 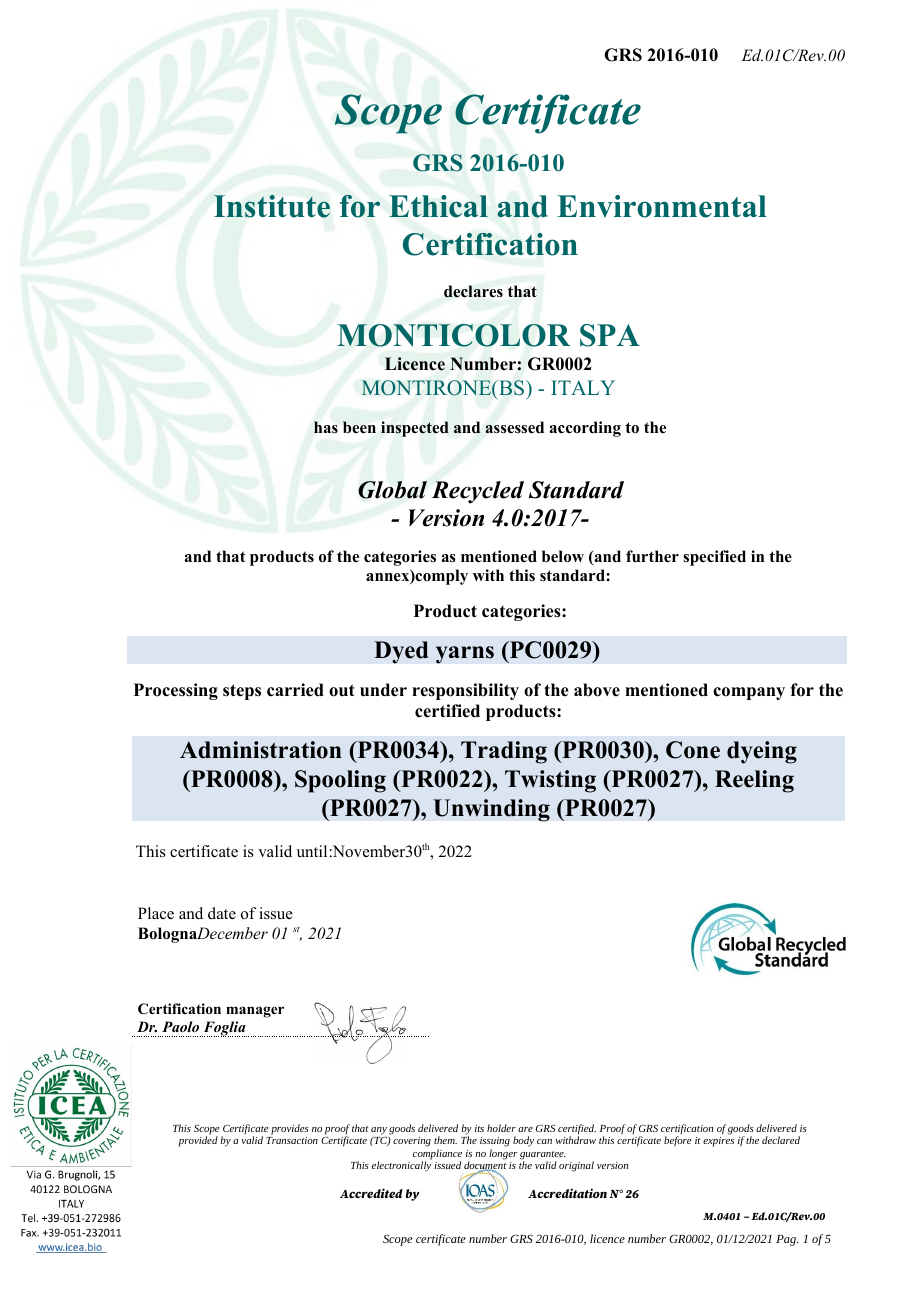 I want to click on date, so click(x=222, y=913).
